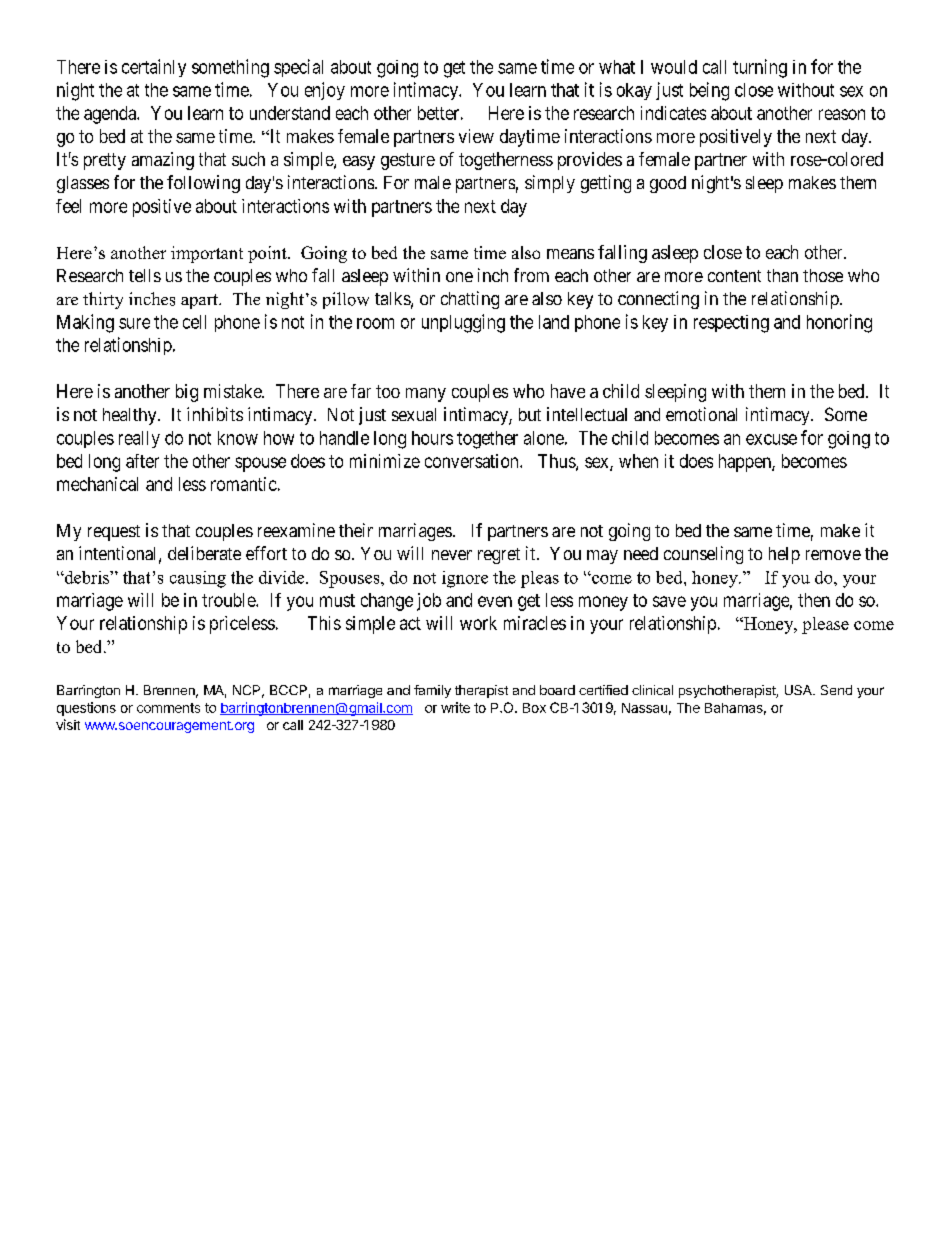 The height and width of the page is (1233, 952). I want to click on view, so click(476, 136).
